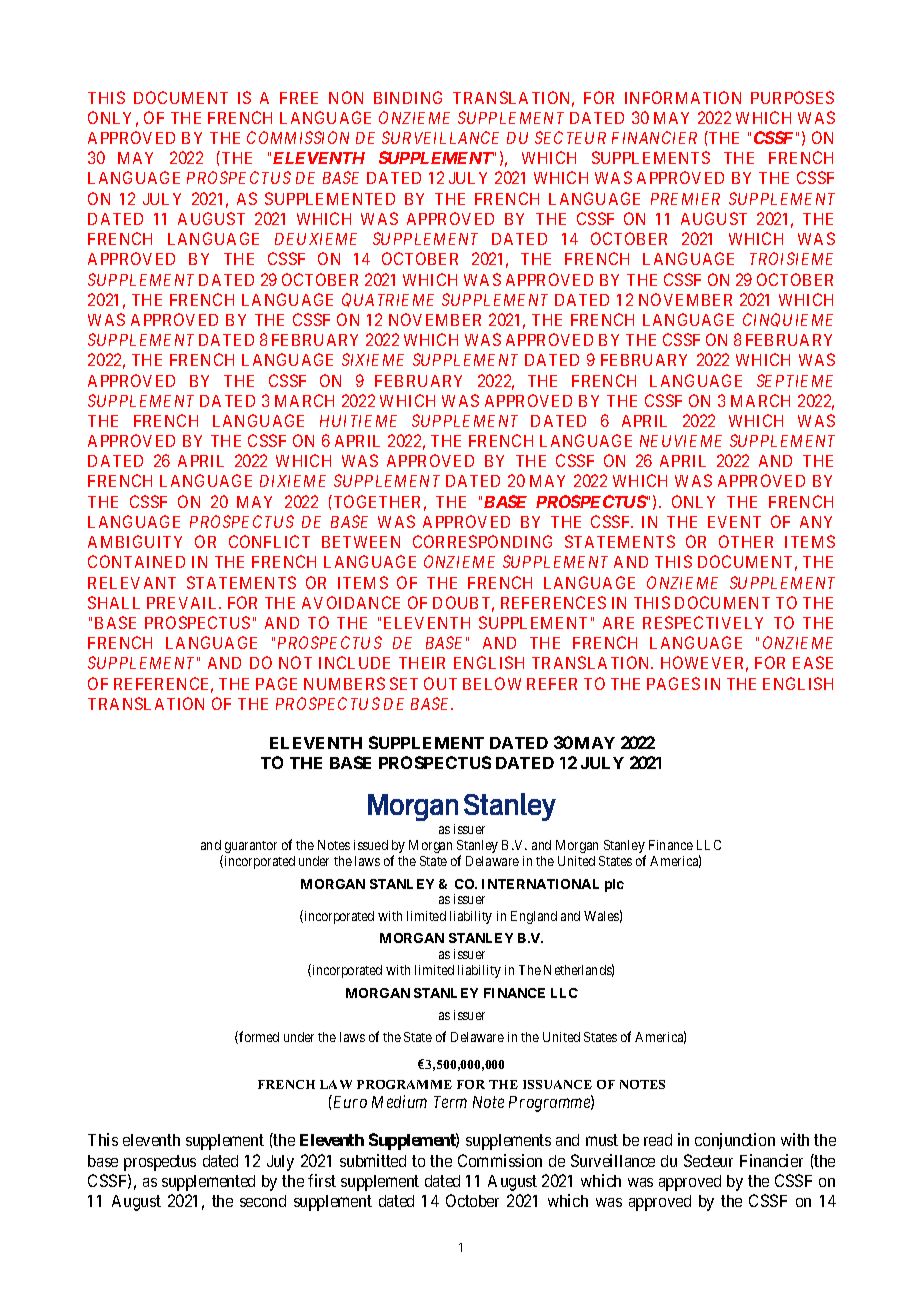 The height and width of the page is (1308, 924). What do you see at coordinates (450, 1102) in the page?
I see `Term` at bounding box center [450, 1102].
